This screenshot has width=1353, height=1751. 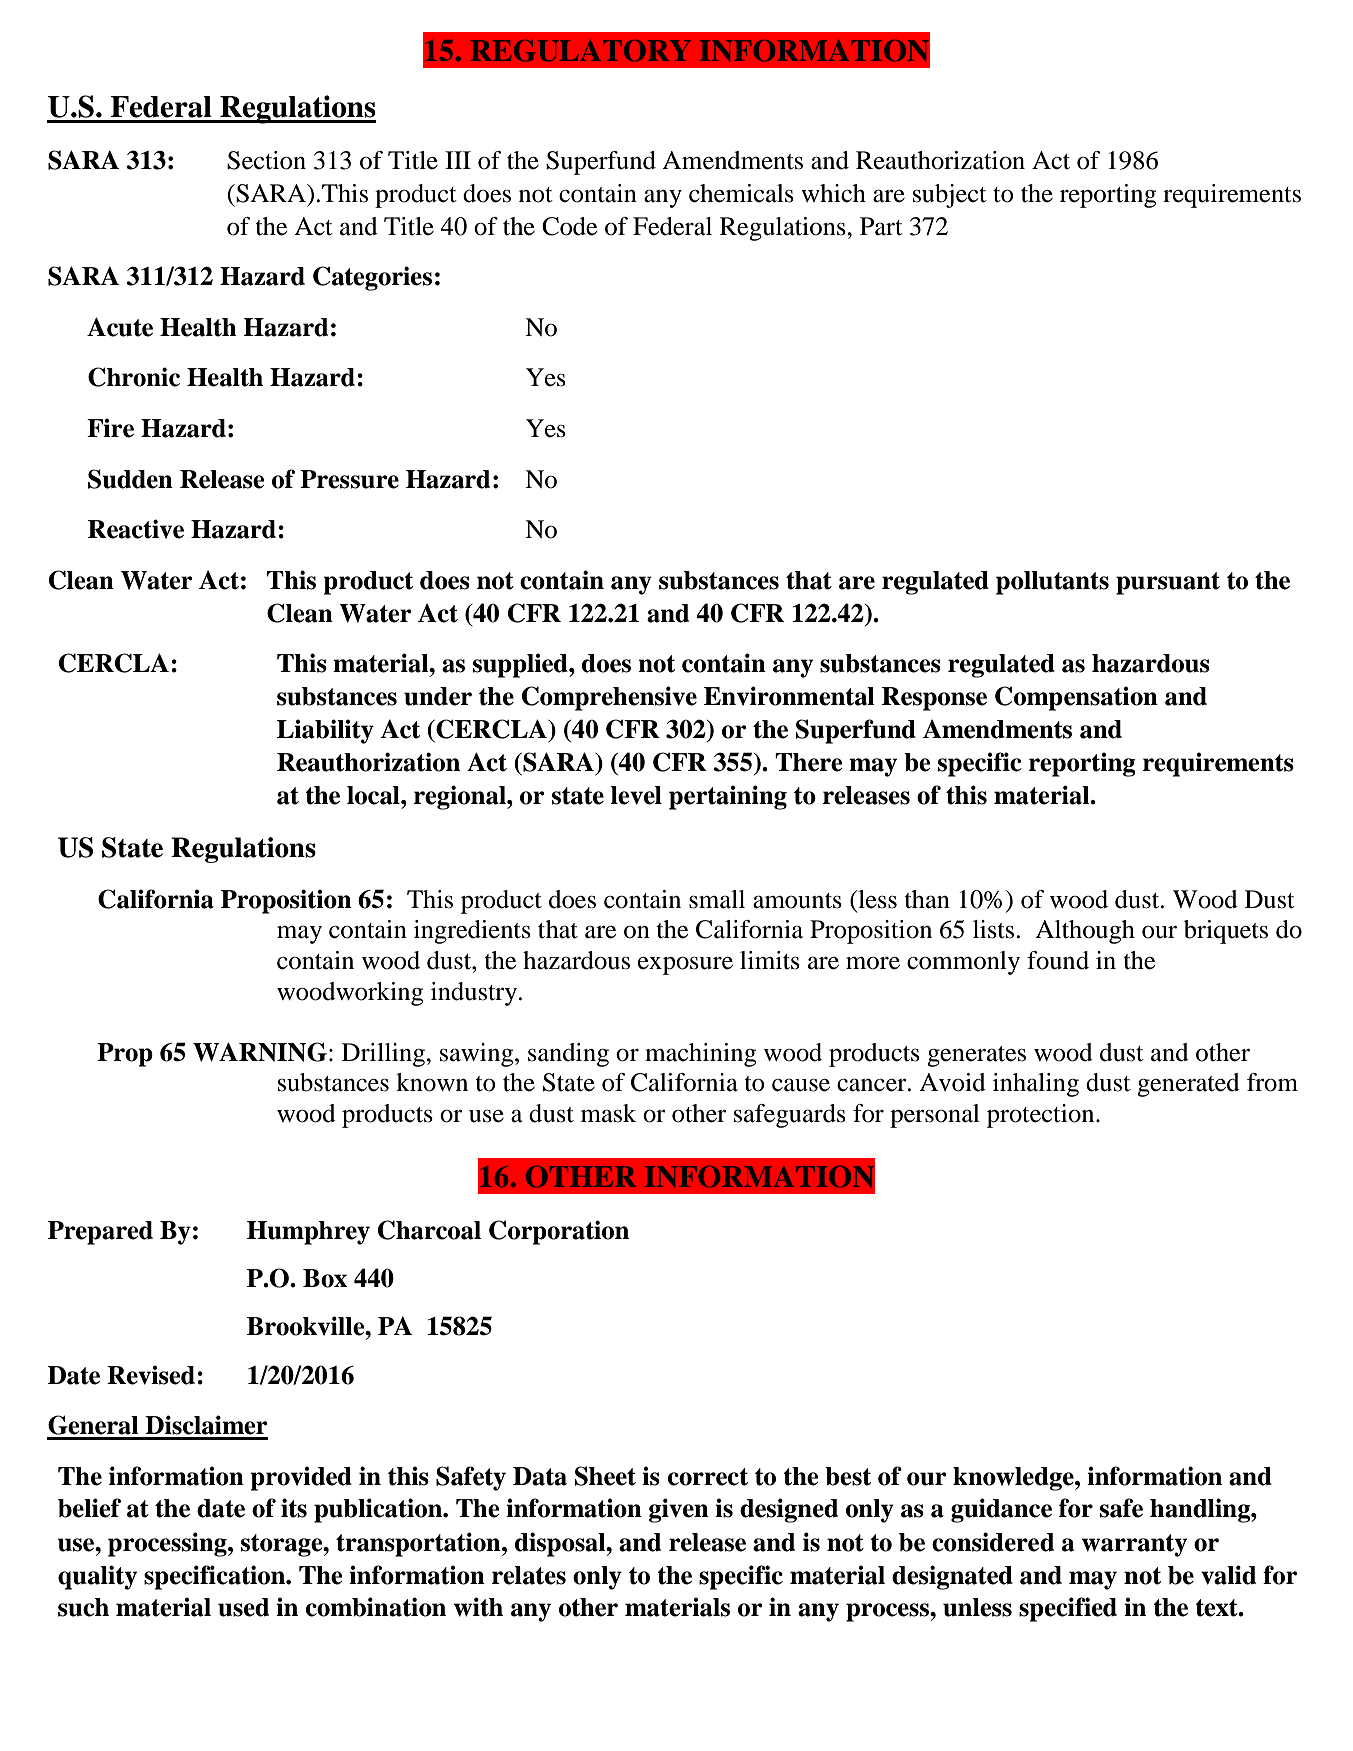 What do you see at coordinates (130, 479) in the screenshot?
I see `Sudden` at bounding box center [130, 479].
